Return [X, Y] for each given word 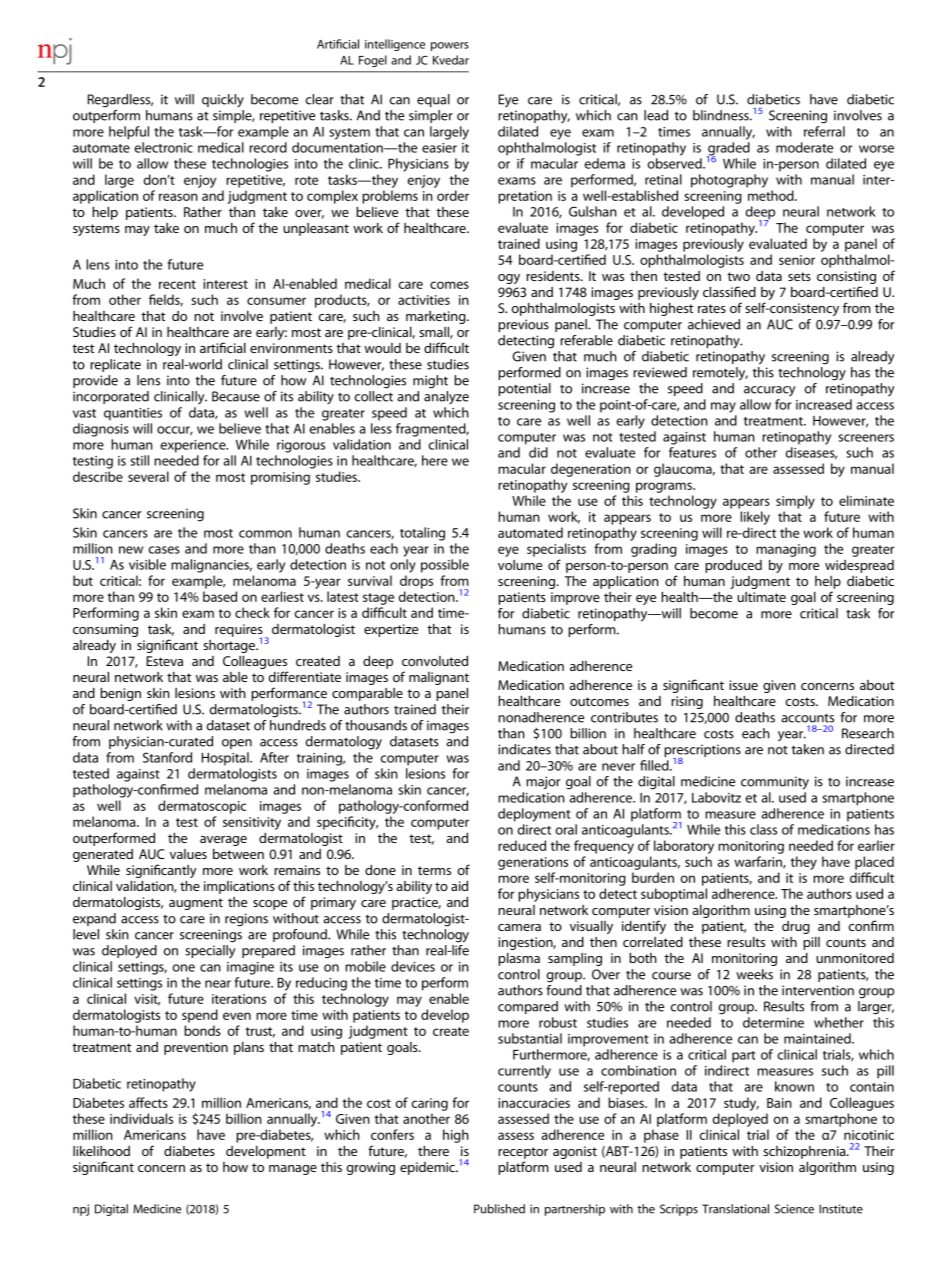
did [538, 452]
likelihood [101, 1151]
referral [824, 131]
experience [194, 446]
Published [499, 1209]
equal [433, 100]
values [188, 854]
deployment [534, 815]
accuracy [769, 391]
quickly [223, 100]
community [775, 783]
